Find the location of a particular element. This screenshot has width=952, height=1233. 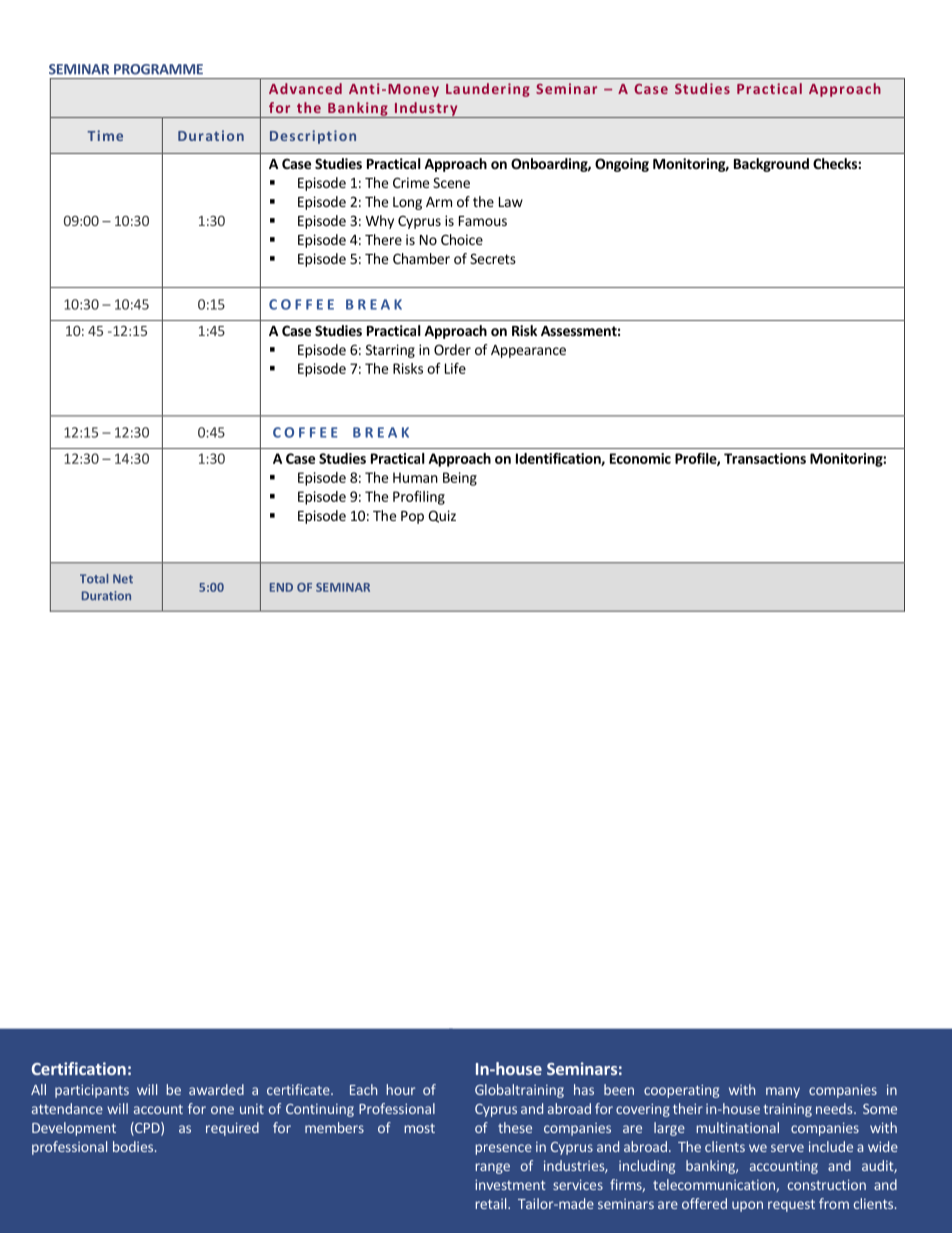

Transactions is located at coordinates (765, 458).
